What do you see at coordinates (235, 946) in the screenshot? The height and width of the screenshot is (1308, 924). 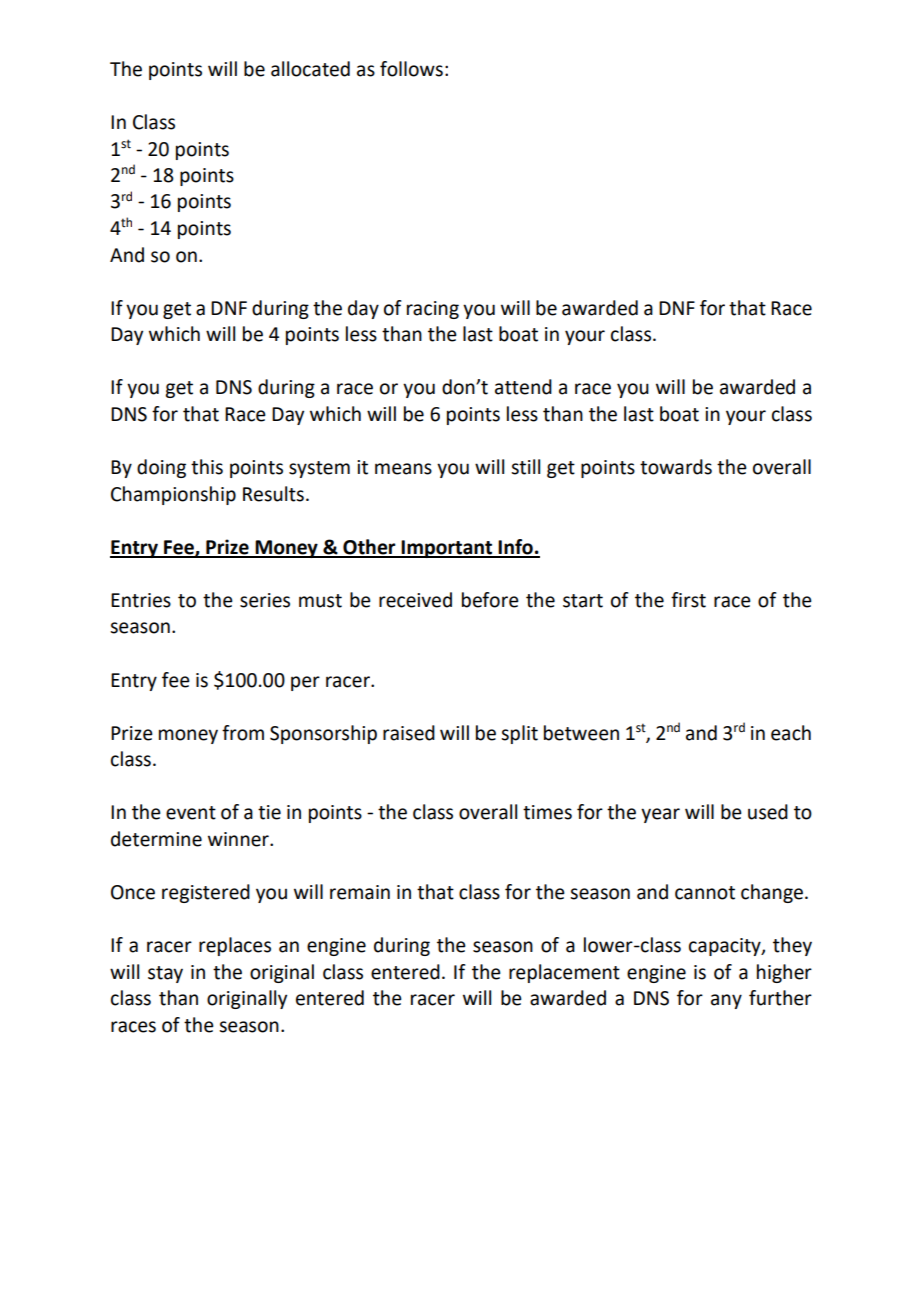 I see `replaces` at bounding box center [235, 946].
